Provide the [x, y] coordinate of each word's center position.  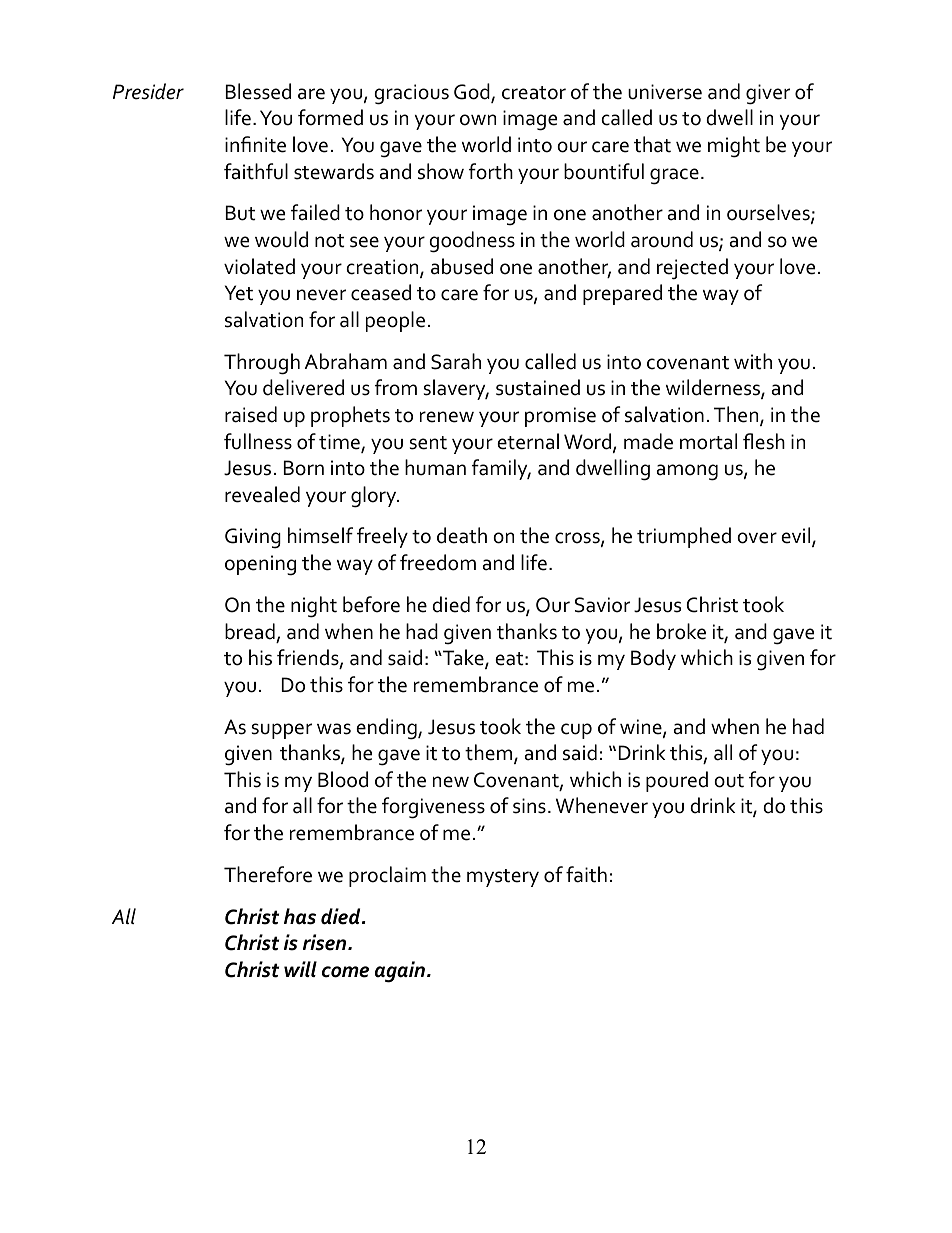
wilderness [714, 388]
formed [330, 117]
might [734, 147]
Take [463, 658]
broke [681, 631]
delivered [303, 387]
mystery [503, 878]
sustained [538, 387]
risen [326, 942]
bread [250, 631]
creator [534, 93]
